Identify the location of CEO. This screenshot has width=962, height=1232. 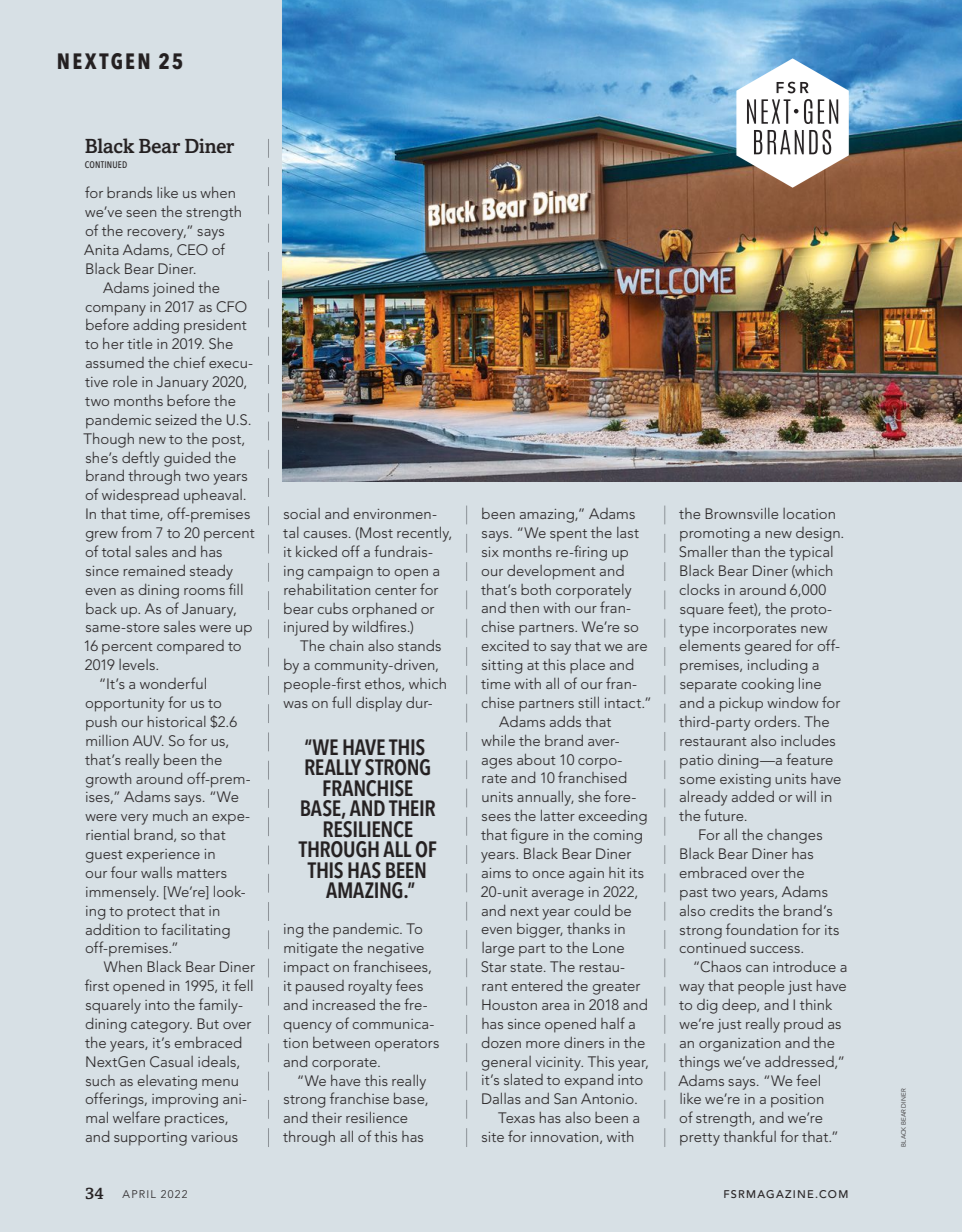
(192, 249).
